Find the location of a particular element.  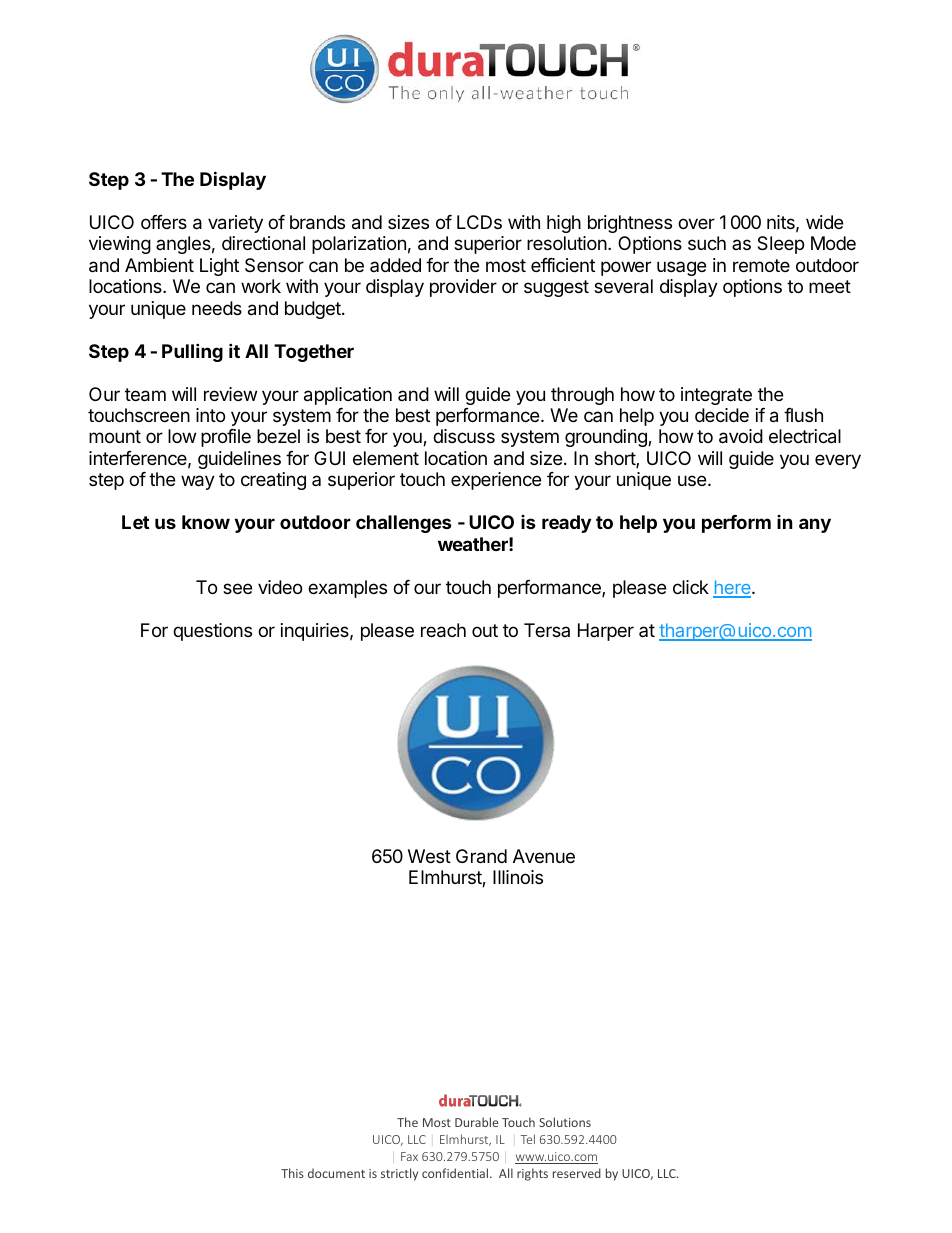

Light is located at coordinates (219, 267).
